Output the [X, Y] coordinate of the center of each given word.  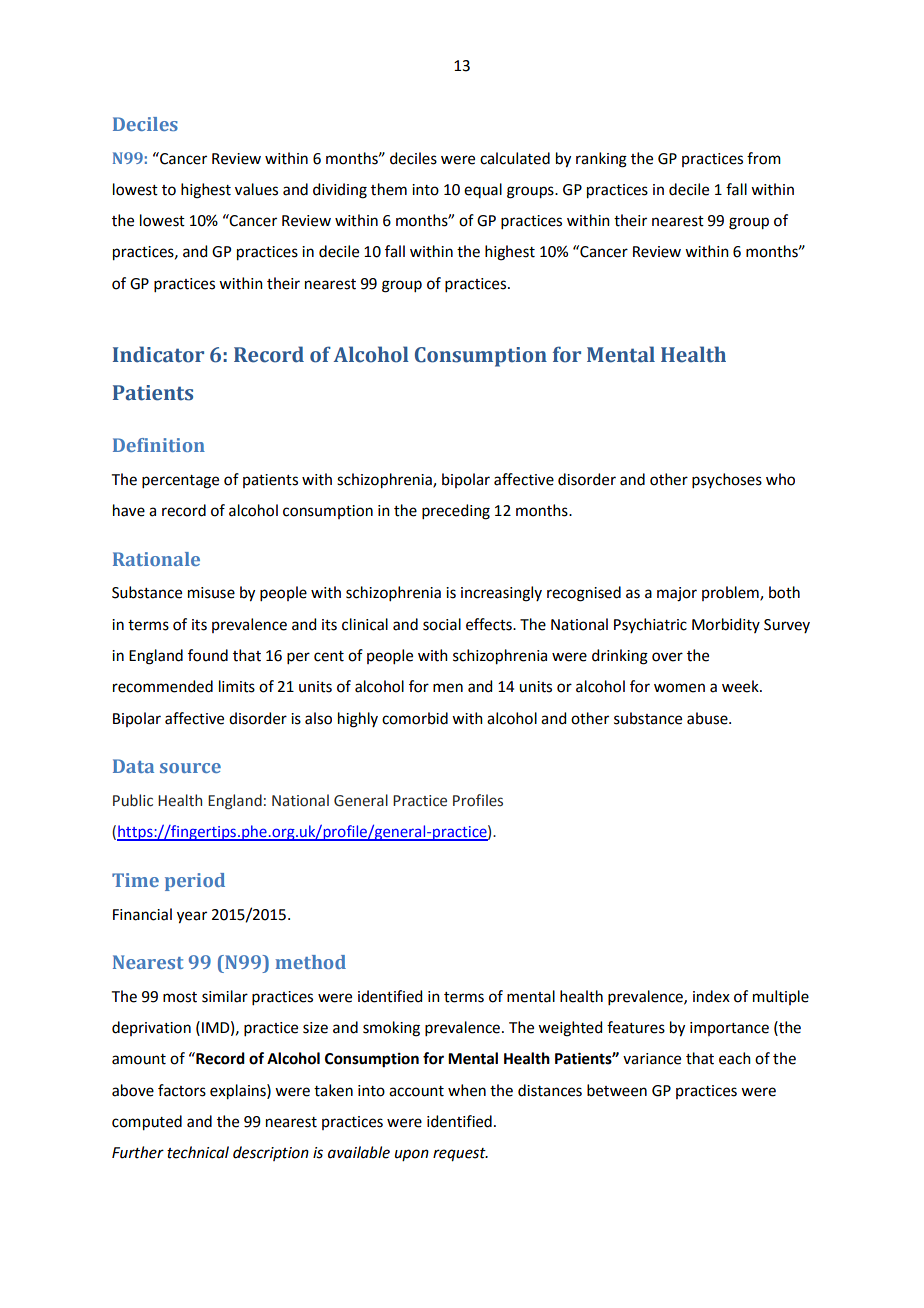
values [256, 189]
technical [198, 1152]
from [764, 158]
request [460, 1155]
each [735, 1058]
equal [483, 190]
